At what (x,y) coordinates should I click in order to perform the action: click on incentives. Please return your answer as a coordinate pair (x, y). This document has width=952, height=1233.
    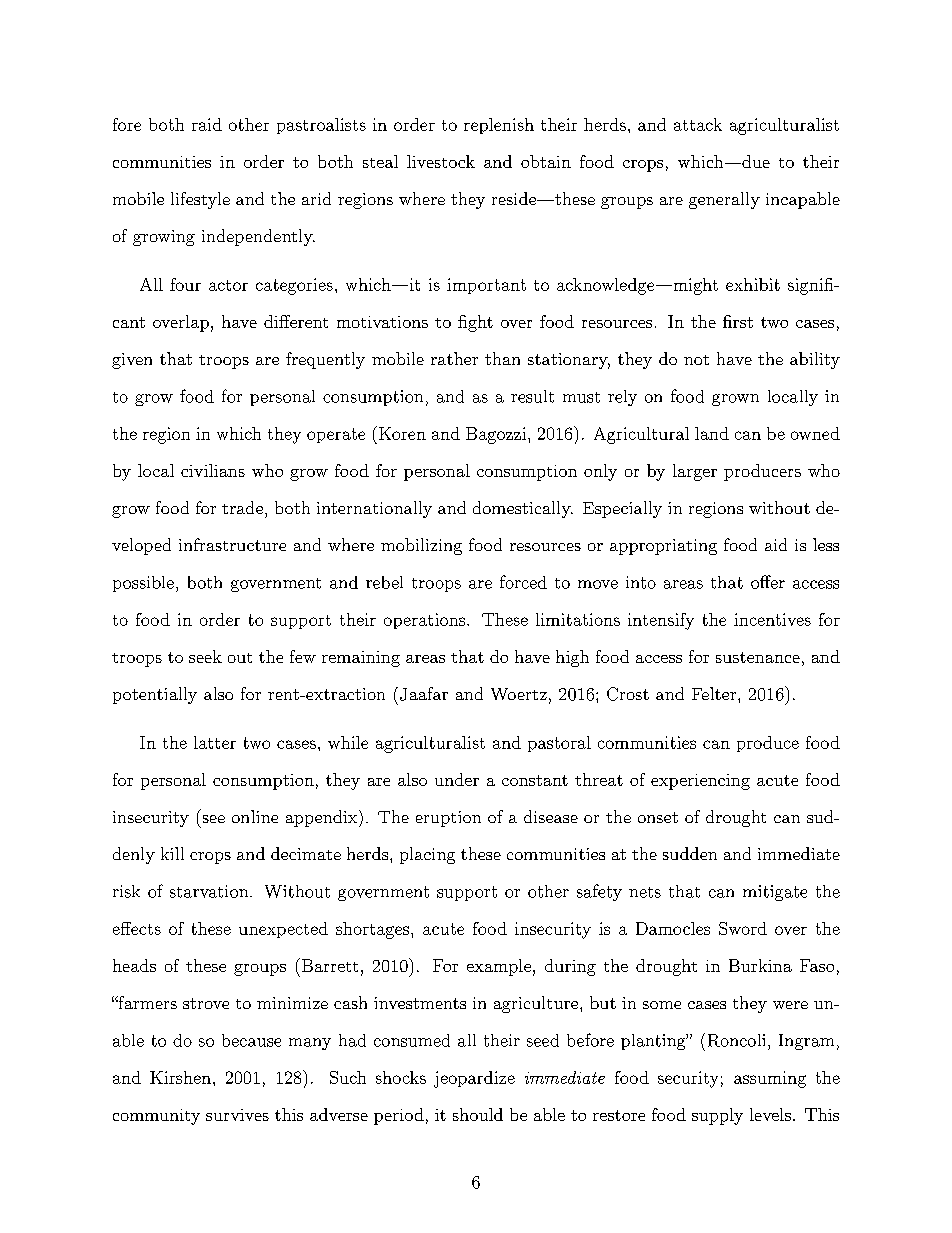
    Looking at the image, I should click on (772, 619).
